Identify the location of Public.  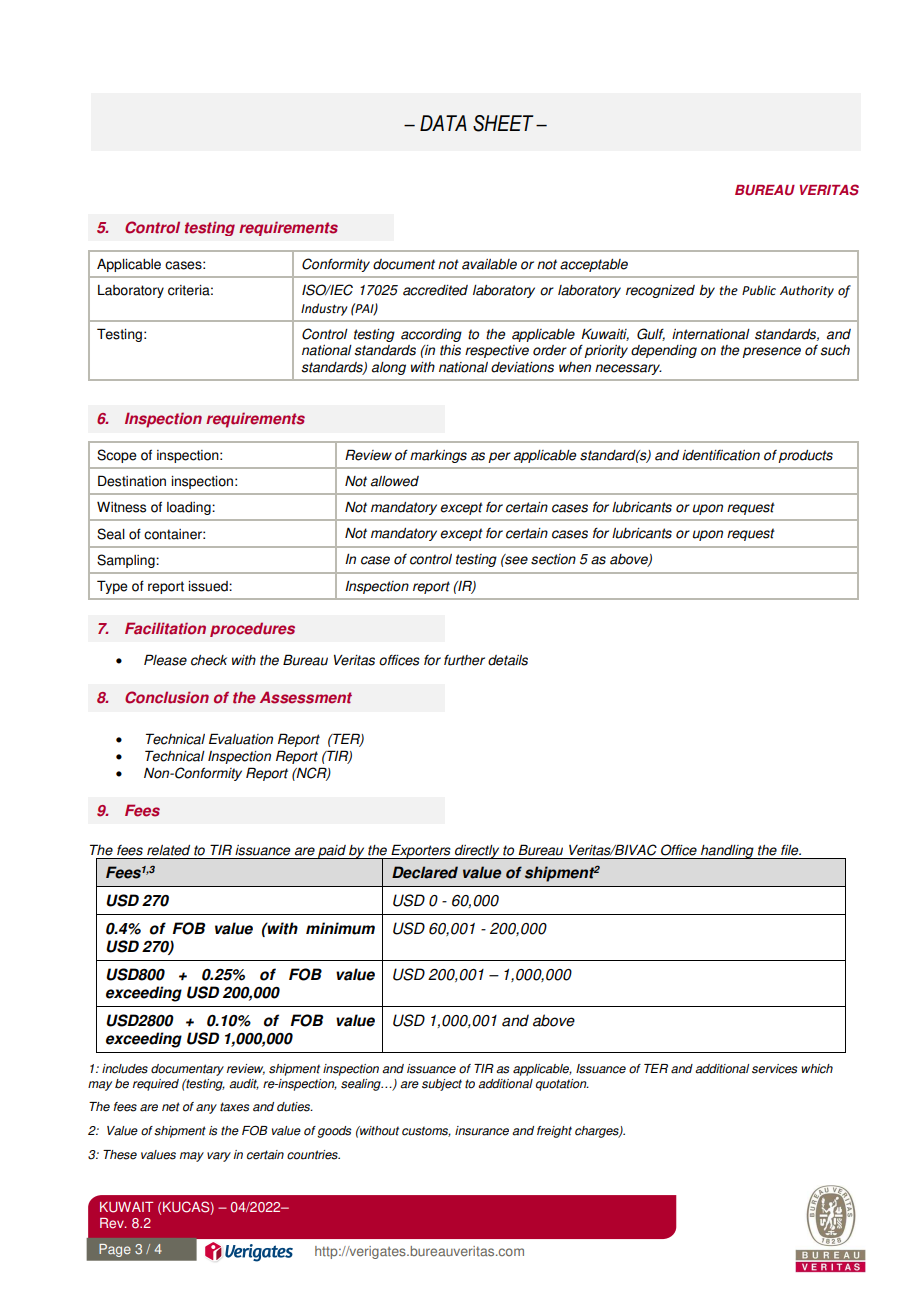
(759, 290).
